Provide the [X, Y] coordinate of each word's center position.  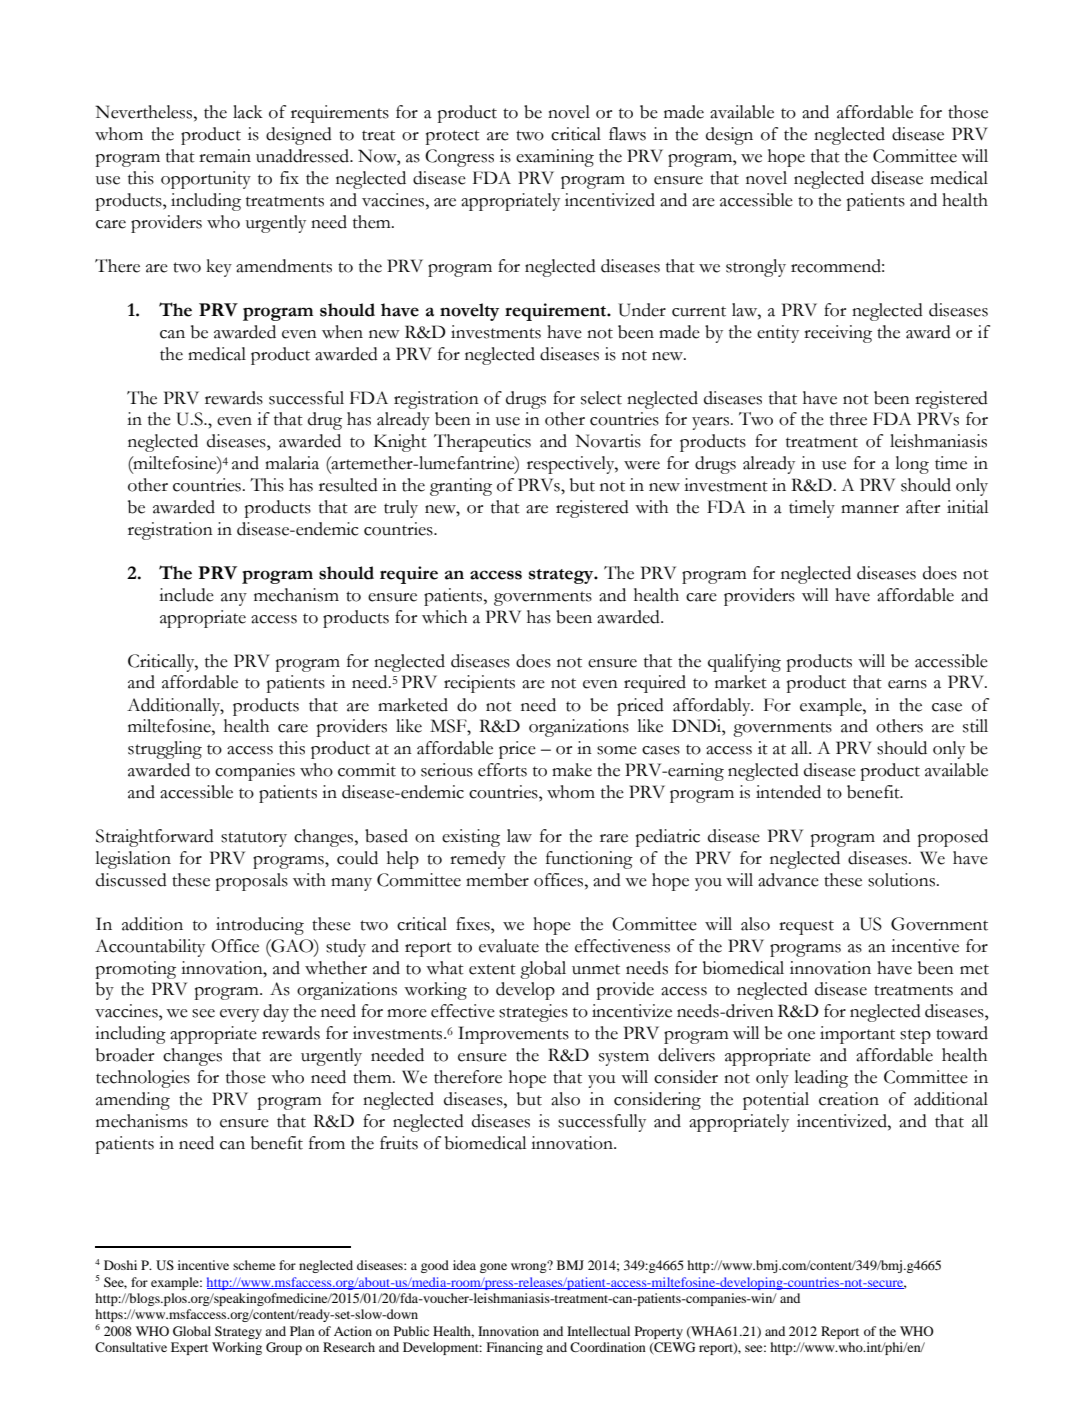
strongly [756, 268]
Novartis [608, 441]
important [857, 1035]
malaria [292, 463]
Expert [189, 1348]
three [848, 419]
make [572, 770]
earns [907, 684]
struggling [165, 750]
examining [555, 158]
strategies [533, 1013]
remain [225, 156]
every [239, 1015]
